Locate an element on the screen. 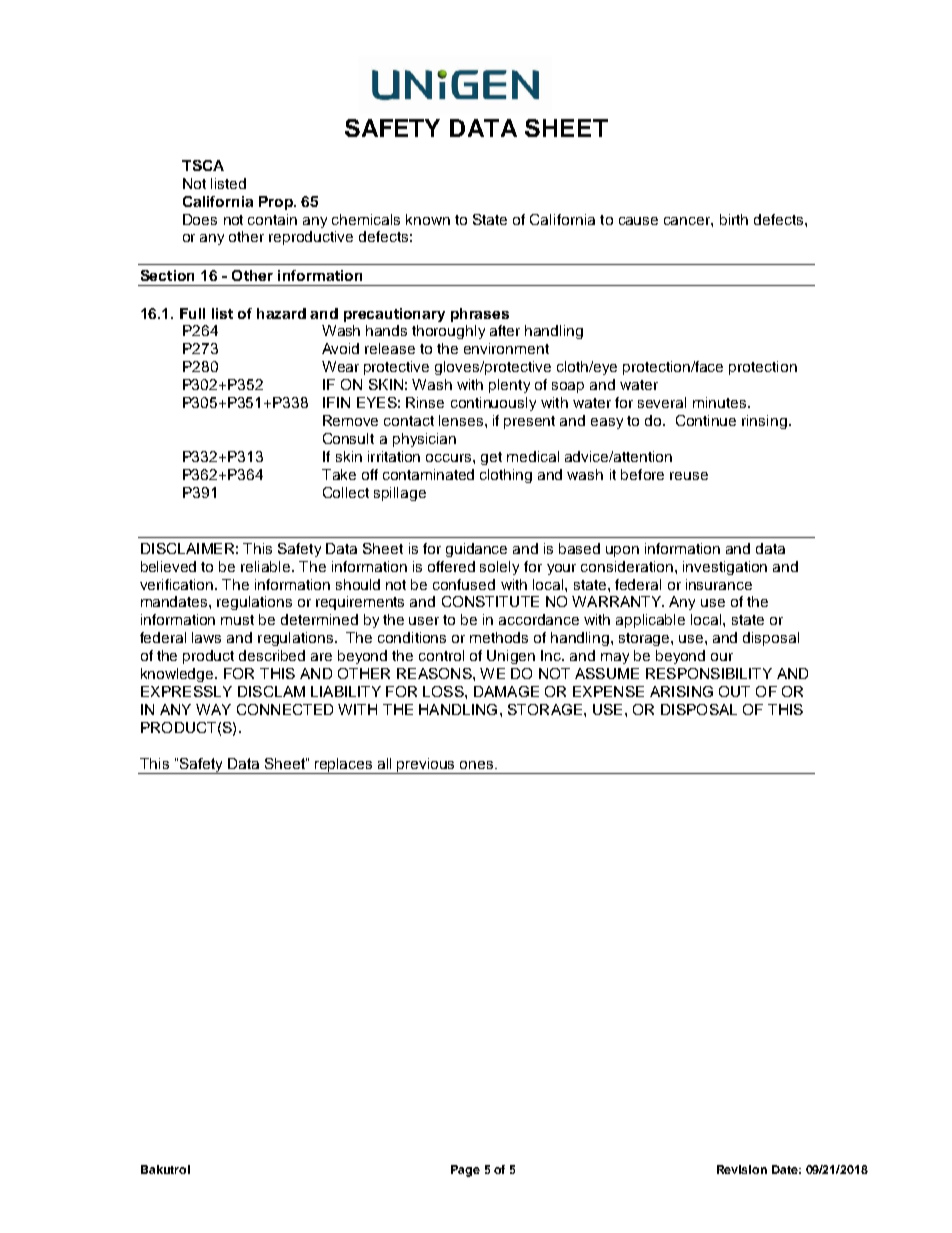 This screenshot has width=952, height=1233. ones is located at coordinates (478, 765).
